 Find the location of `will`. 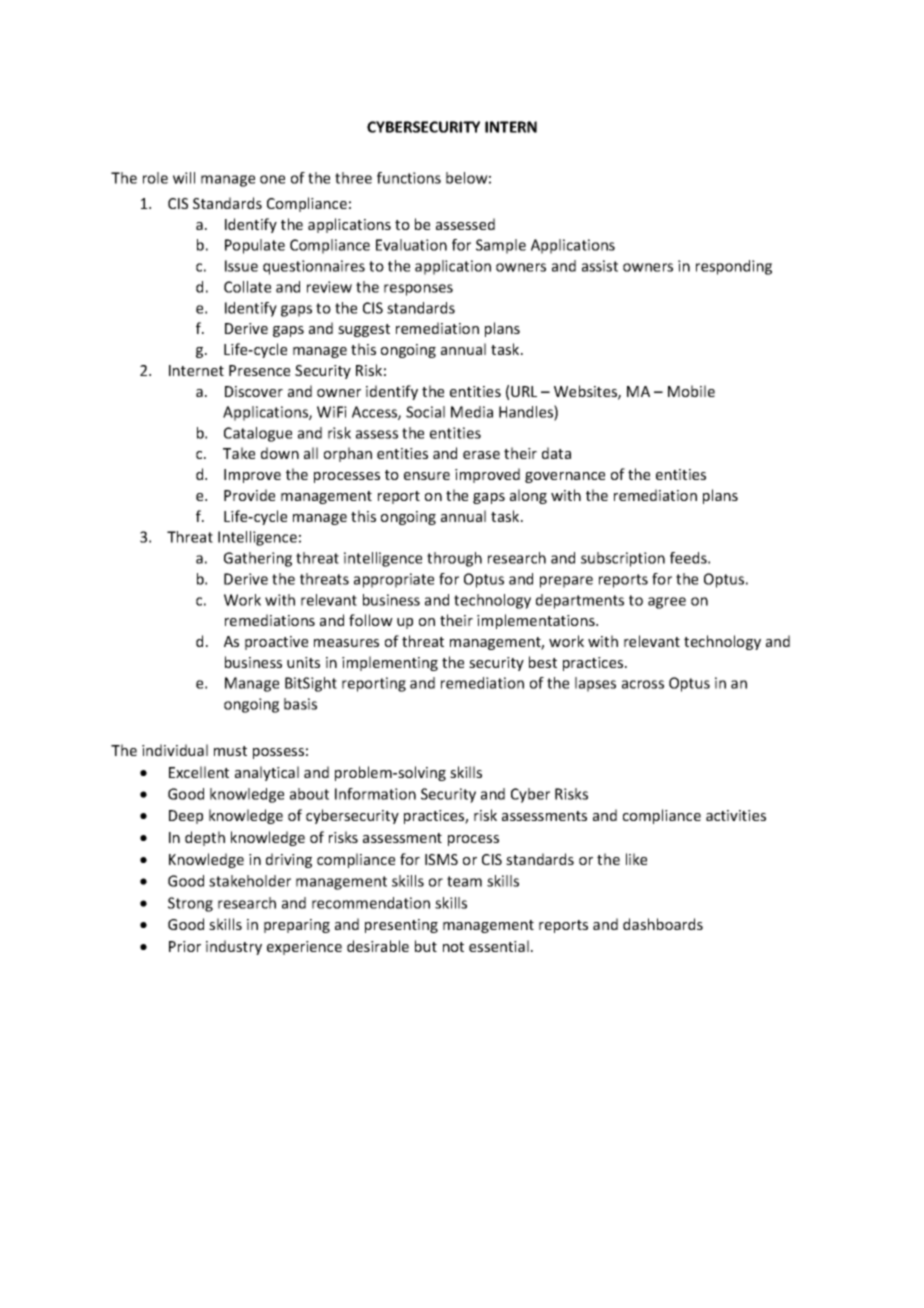

will is located at coordinates (184, 178).
